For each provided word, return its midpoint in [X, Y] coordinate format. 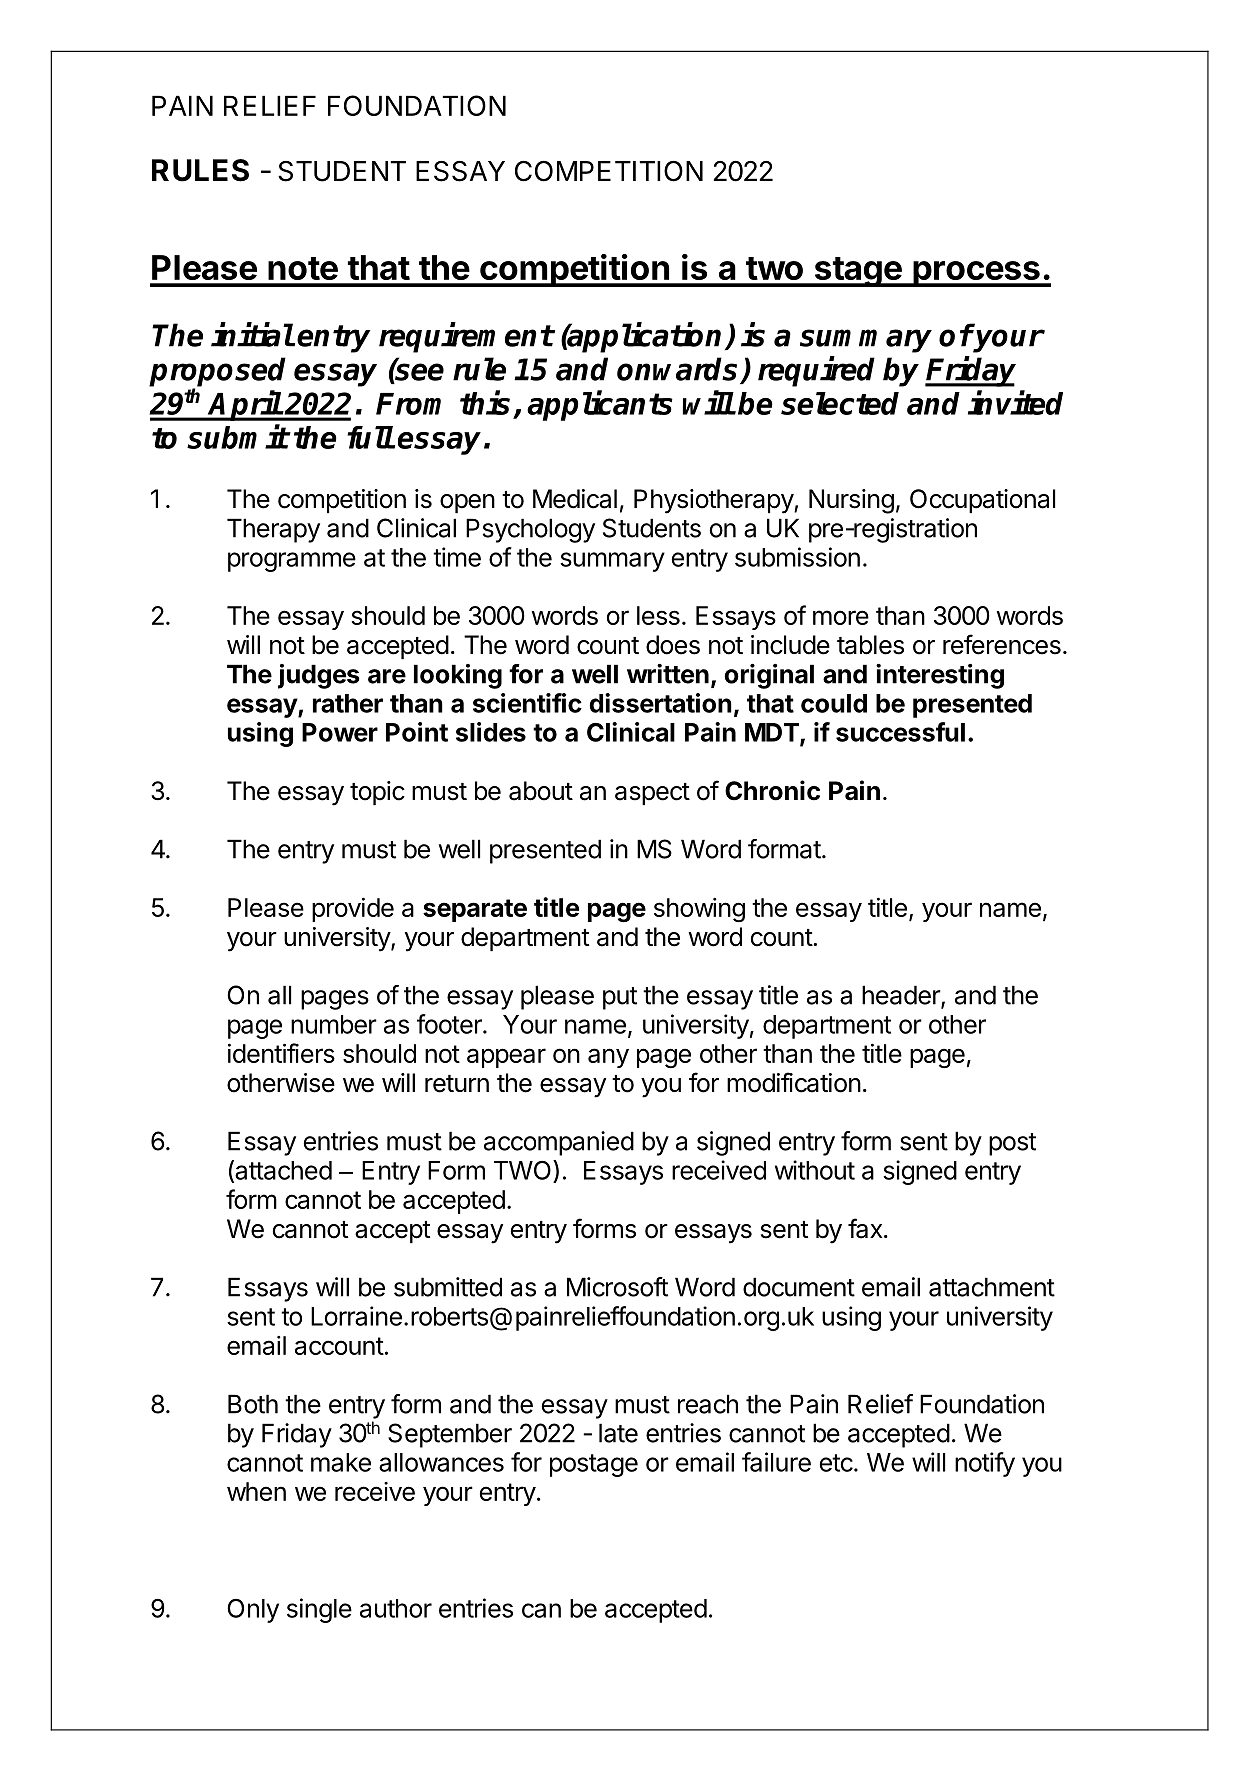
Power [340, 732]
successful [900, 732]
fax [865, 1228]
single [319, 1610]
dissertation [660, 703]
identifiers [281, 1053]
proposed [217, 373]
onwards [679, 370]
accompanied [559, 1143]
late [618, 1433]
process [976, 274]
